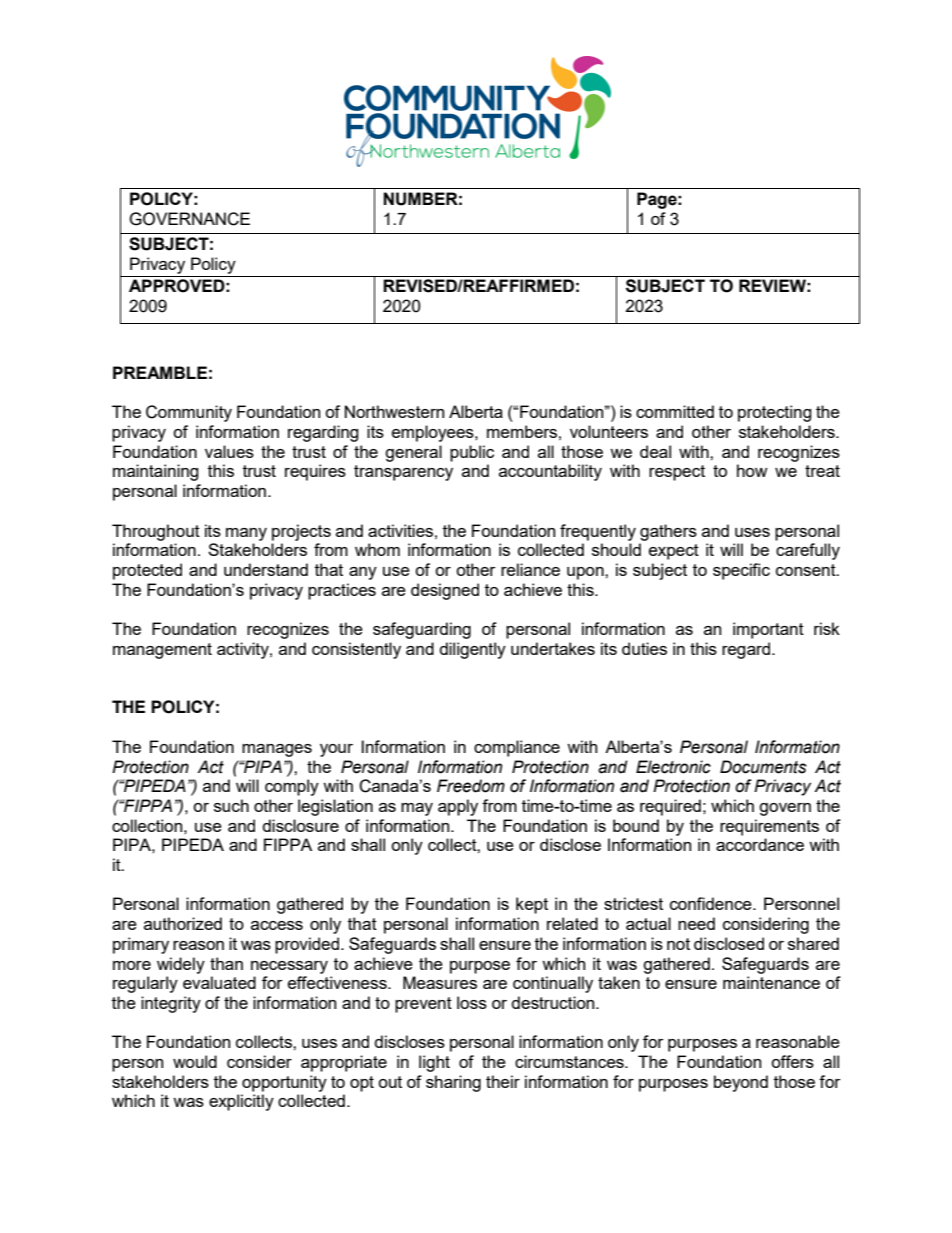 The image size is (952, 1233). What do you see at coordinates (741, 1083) in the screenshot?
I see `beyond` at bounding box center [741, 1083].
